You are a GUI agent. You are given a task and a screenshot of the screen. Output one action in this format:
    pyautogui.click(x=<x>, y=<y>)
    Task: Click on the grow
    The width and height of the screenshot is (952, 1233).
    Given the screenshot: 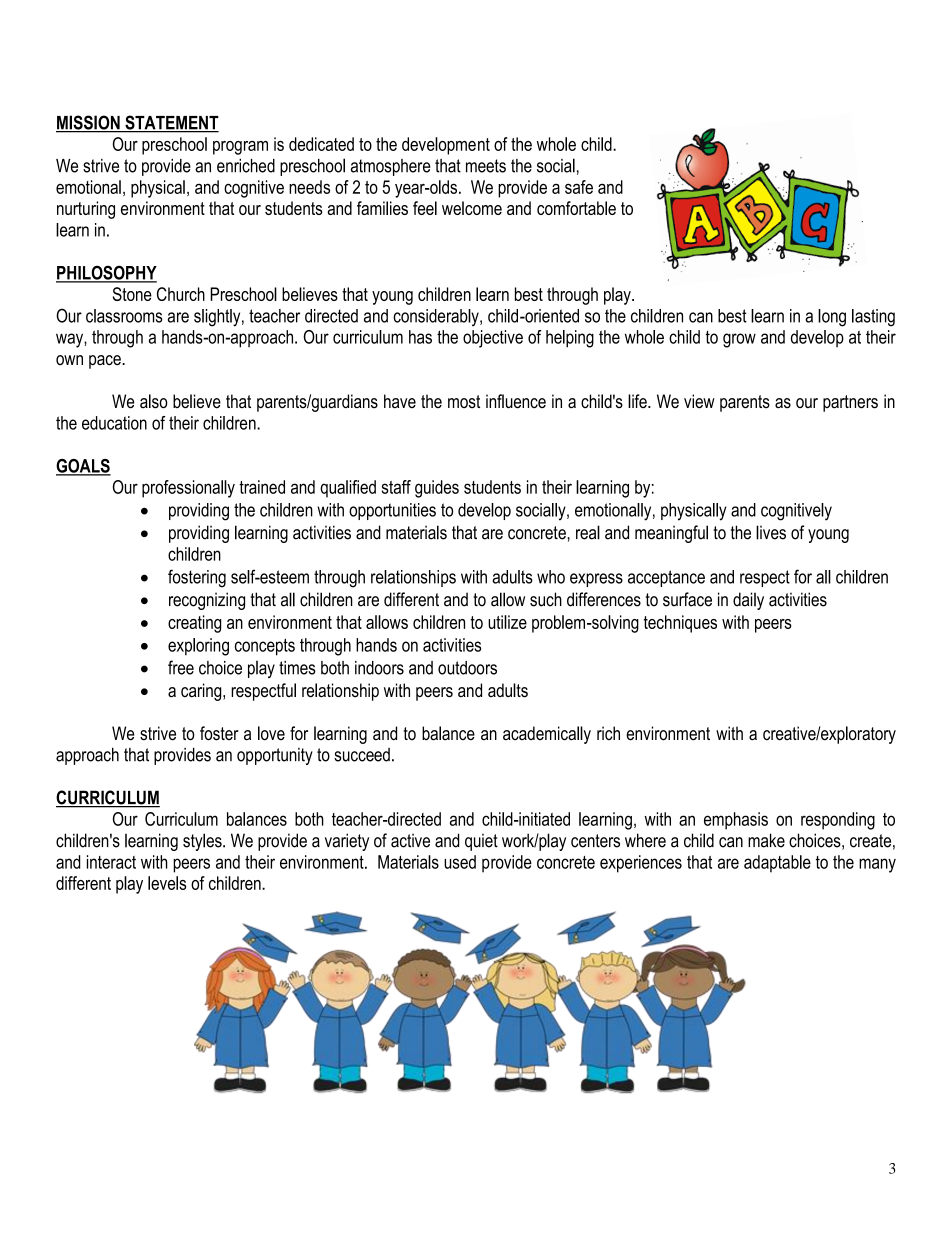 What is the action you would take?
    pyautogui.click(x=739, y=340)
